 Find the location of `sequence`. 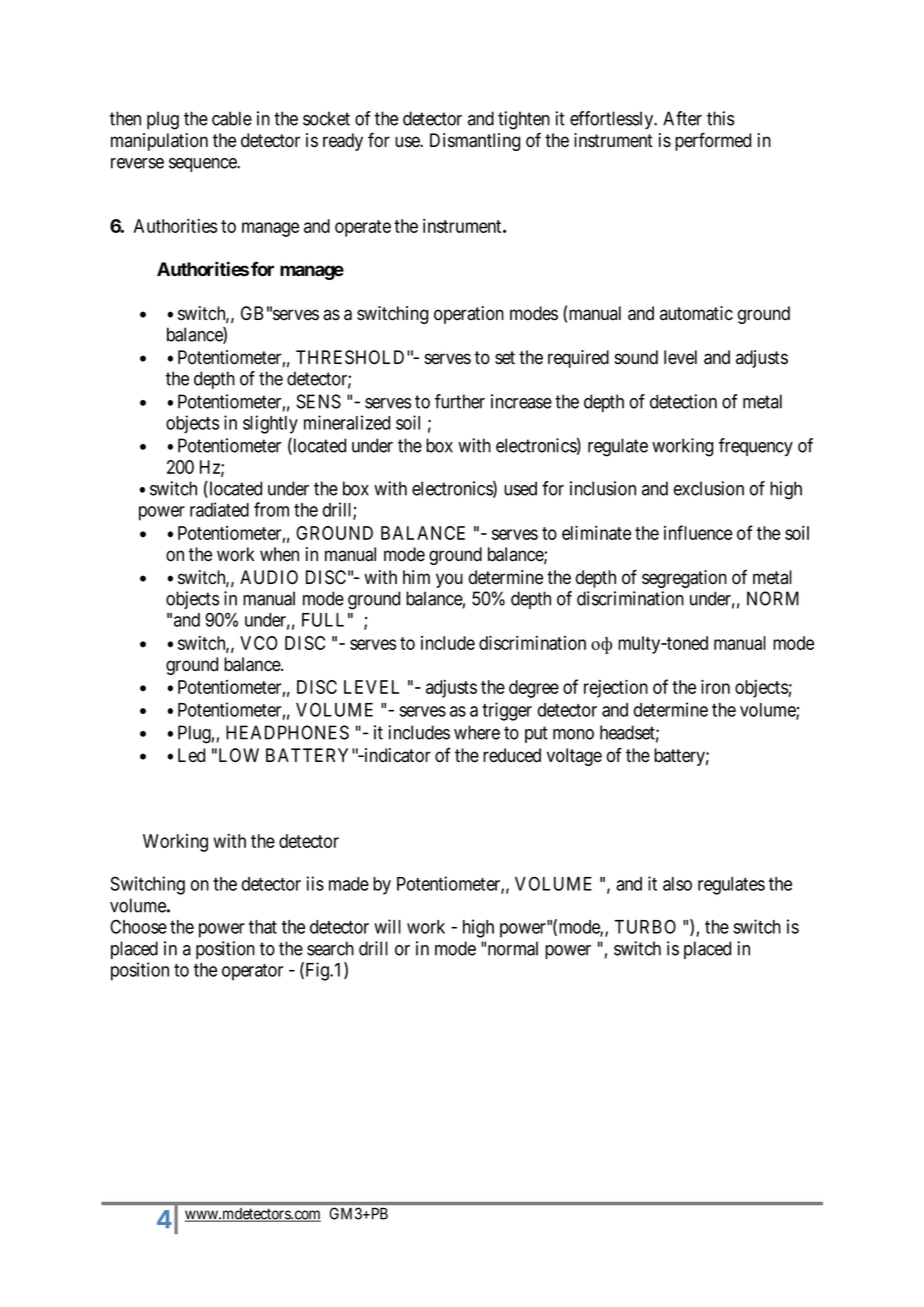

sequence is located at coordinates (203, 165).
